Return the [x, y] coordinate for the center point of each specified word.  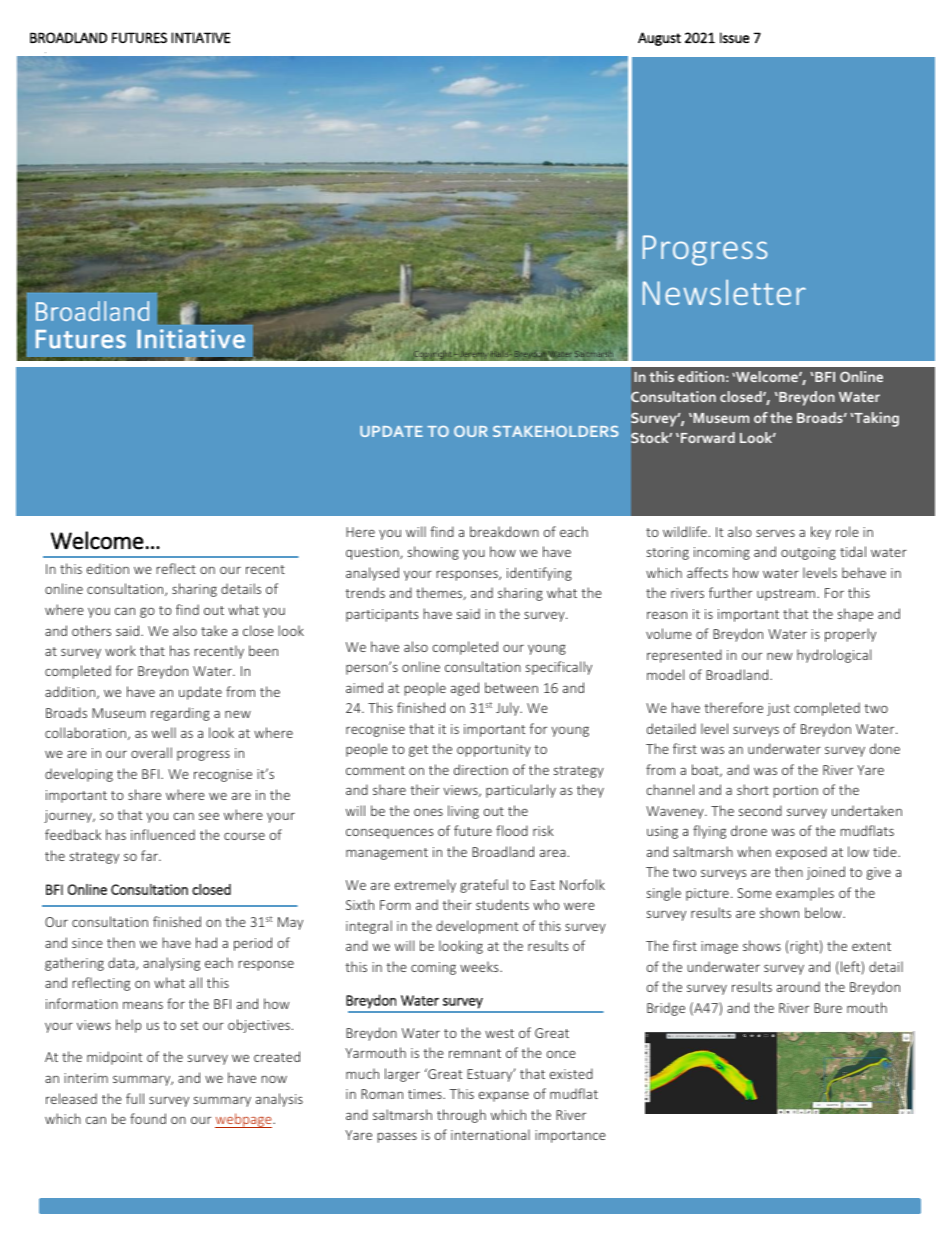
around [798, 986]
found [148, 1118]
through [461, 1116]
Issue [734, 37]
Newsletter [724, 292]
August [659, 39]
